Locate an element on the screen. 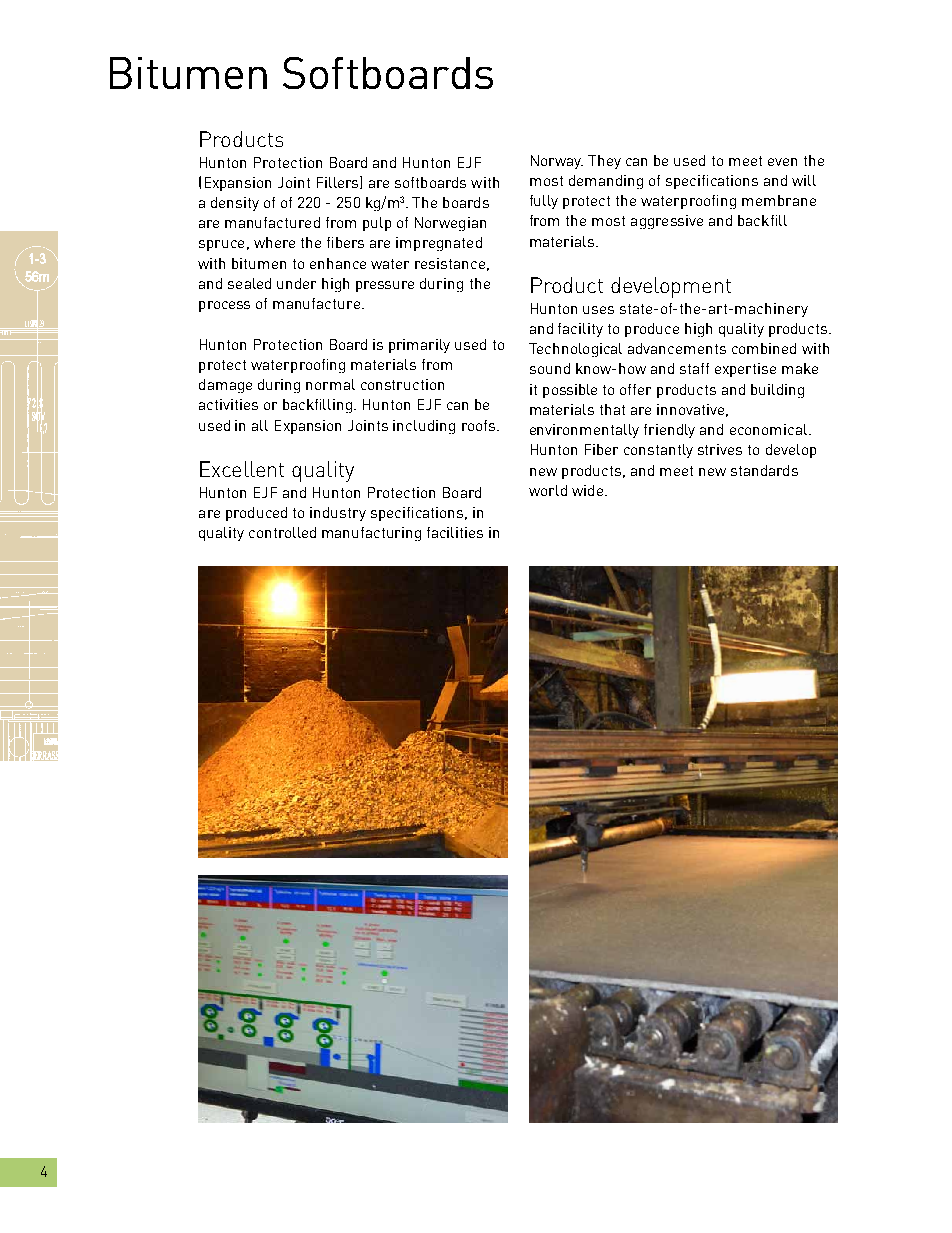 This screenshot has height=1233, width=952. normal is located at coordinates (330, 384).
